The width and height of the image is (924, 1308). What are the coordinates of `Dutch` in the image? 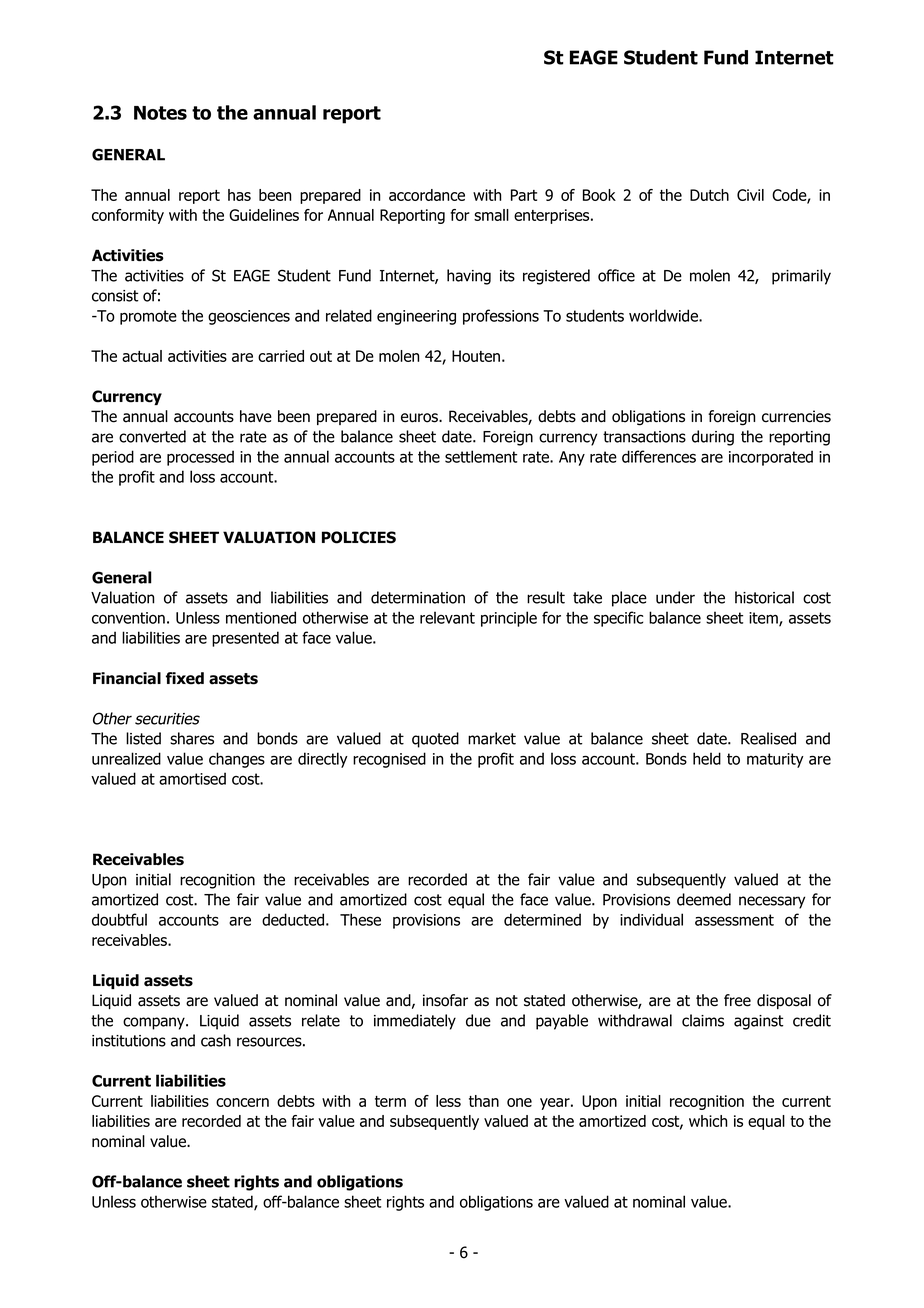 It's located at (709, 195).
